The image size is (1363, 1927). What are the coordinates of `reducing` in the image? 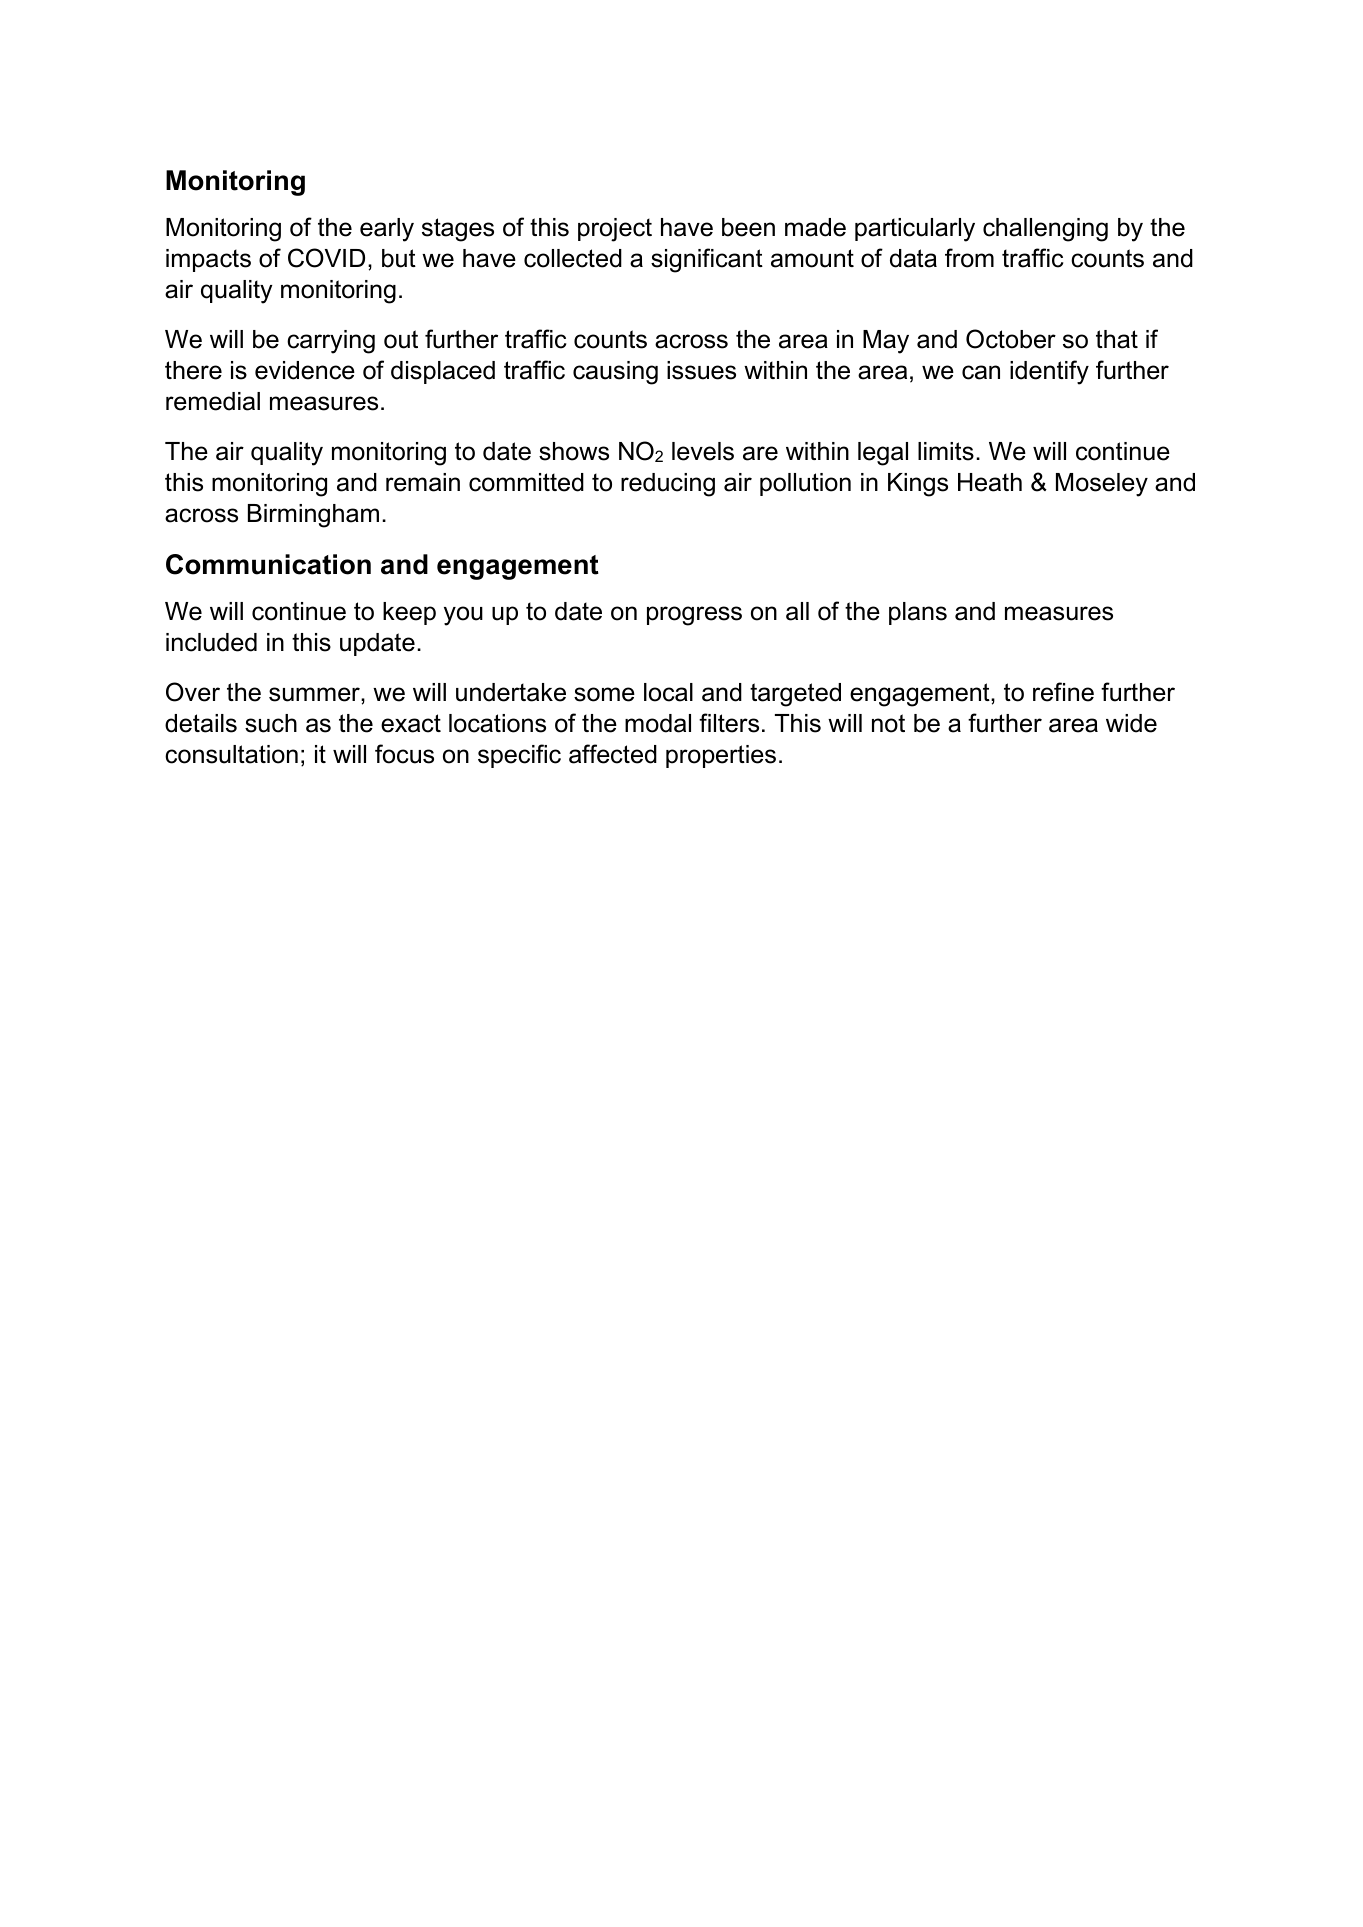 It's located at (668, 485).
